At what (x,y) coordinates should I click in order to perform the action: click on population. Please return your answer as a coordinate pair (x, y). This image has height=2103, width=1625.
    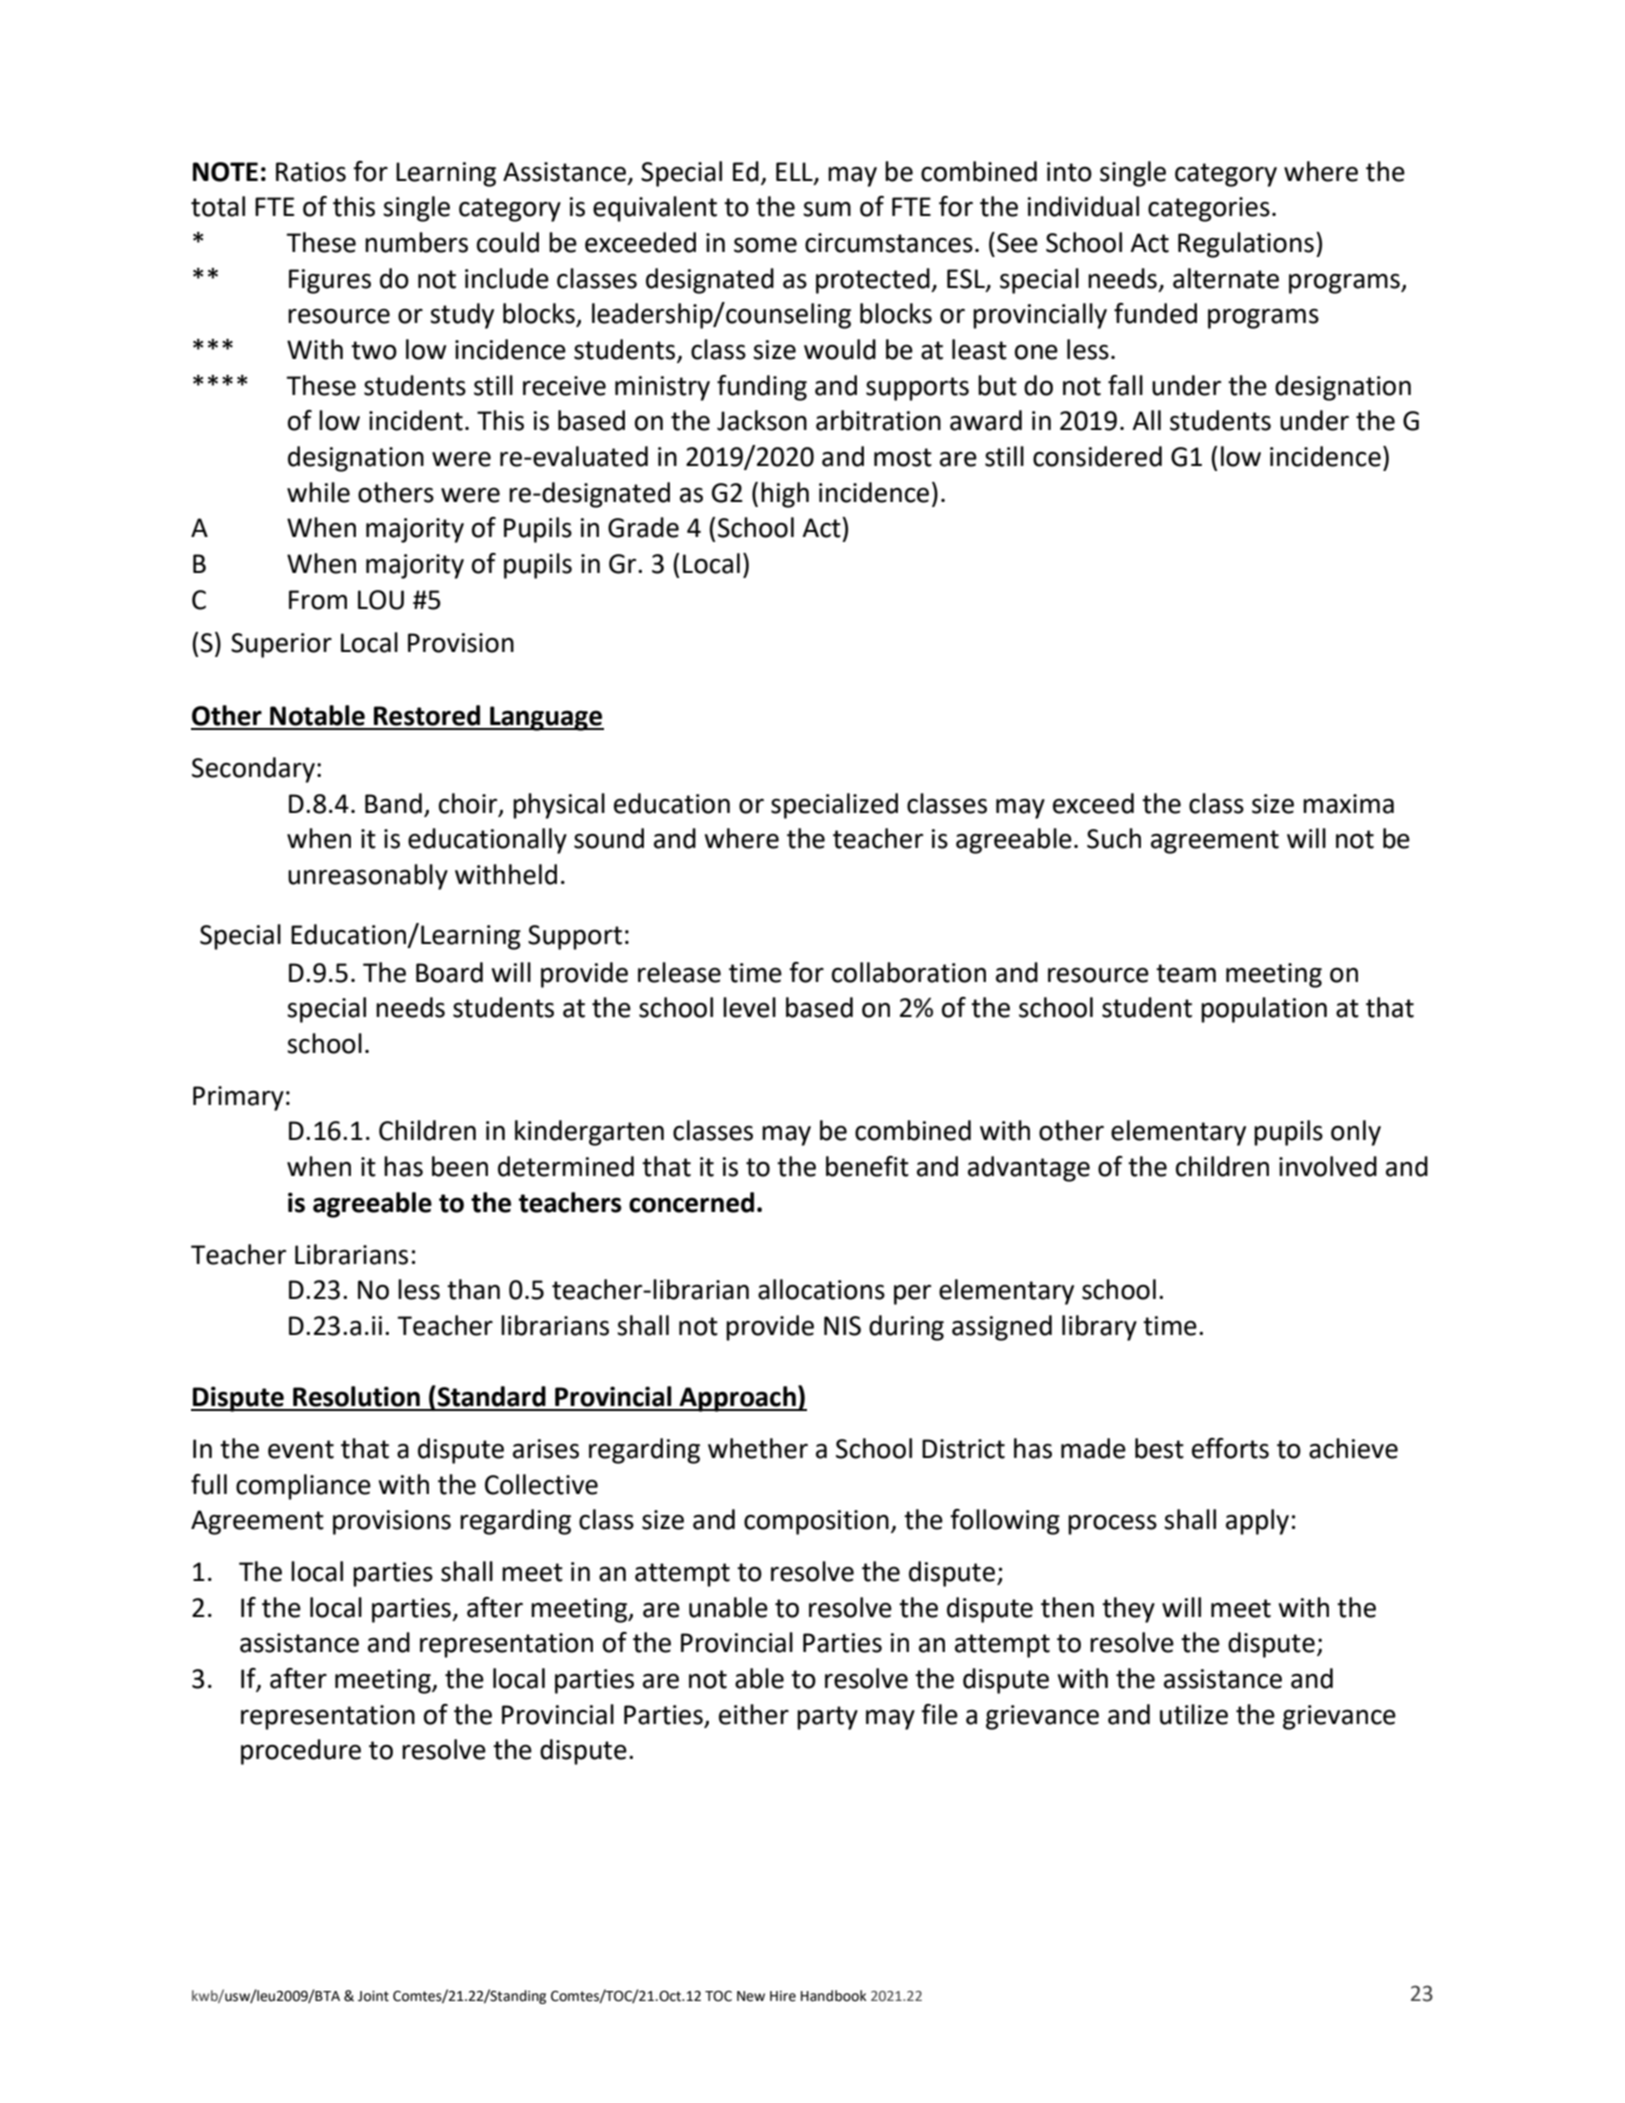
    Looking at the image, I should click on (1264, 1010).
